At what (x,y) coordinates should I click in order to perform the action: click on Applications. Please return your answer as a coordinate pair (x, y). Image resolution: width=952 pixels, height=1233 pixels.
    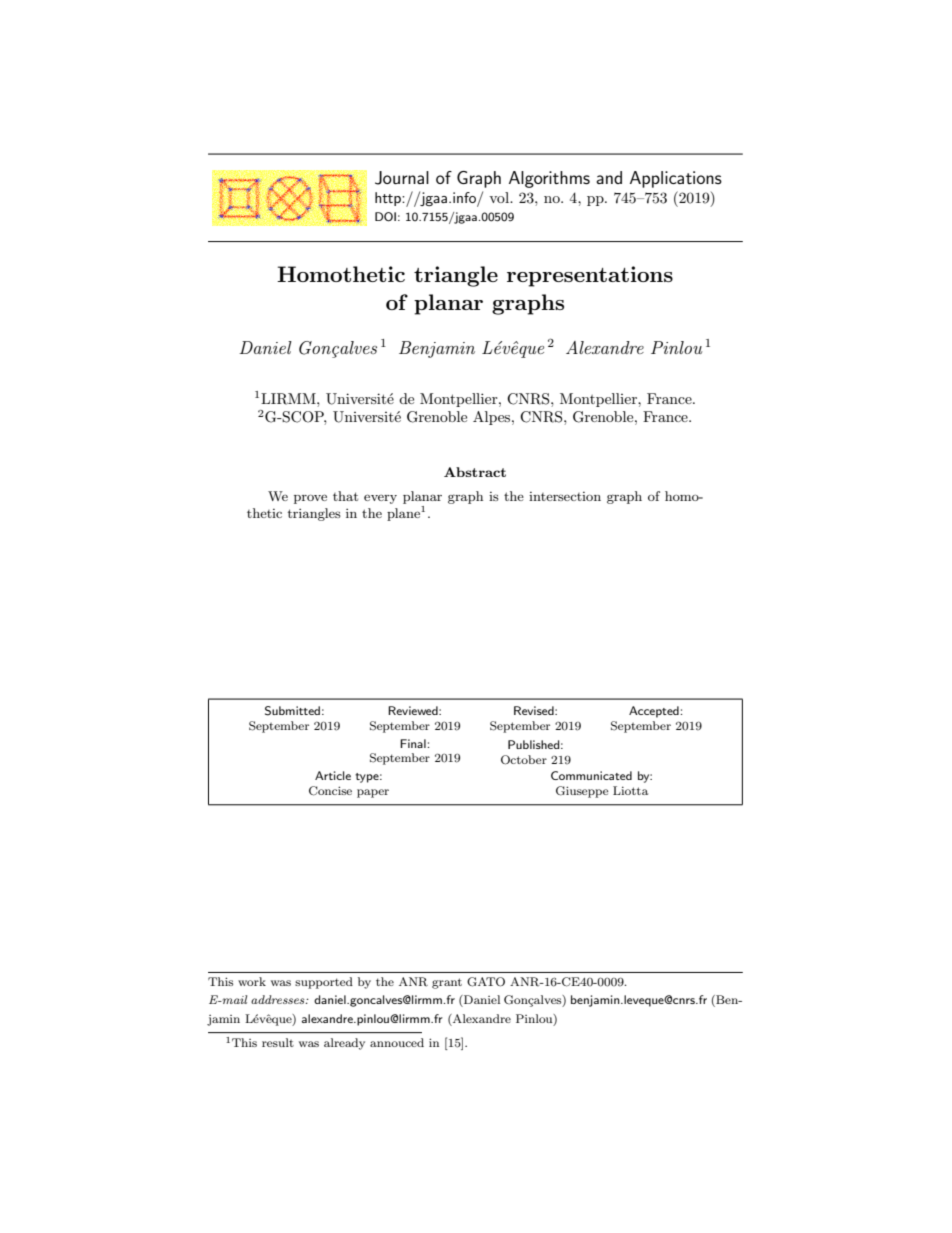
    Looking at the image, I should click on (676, 179).
